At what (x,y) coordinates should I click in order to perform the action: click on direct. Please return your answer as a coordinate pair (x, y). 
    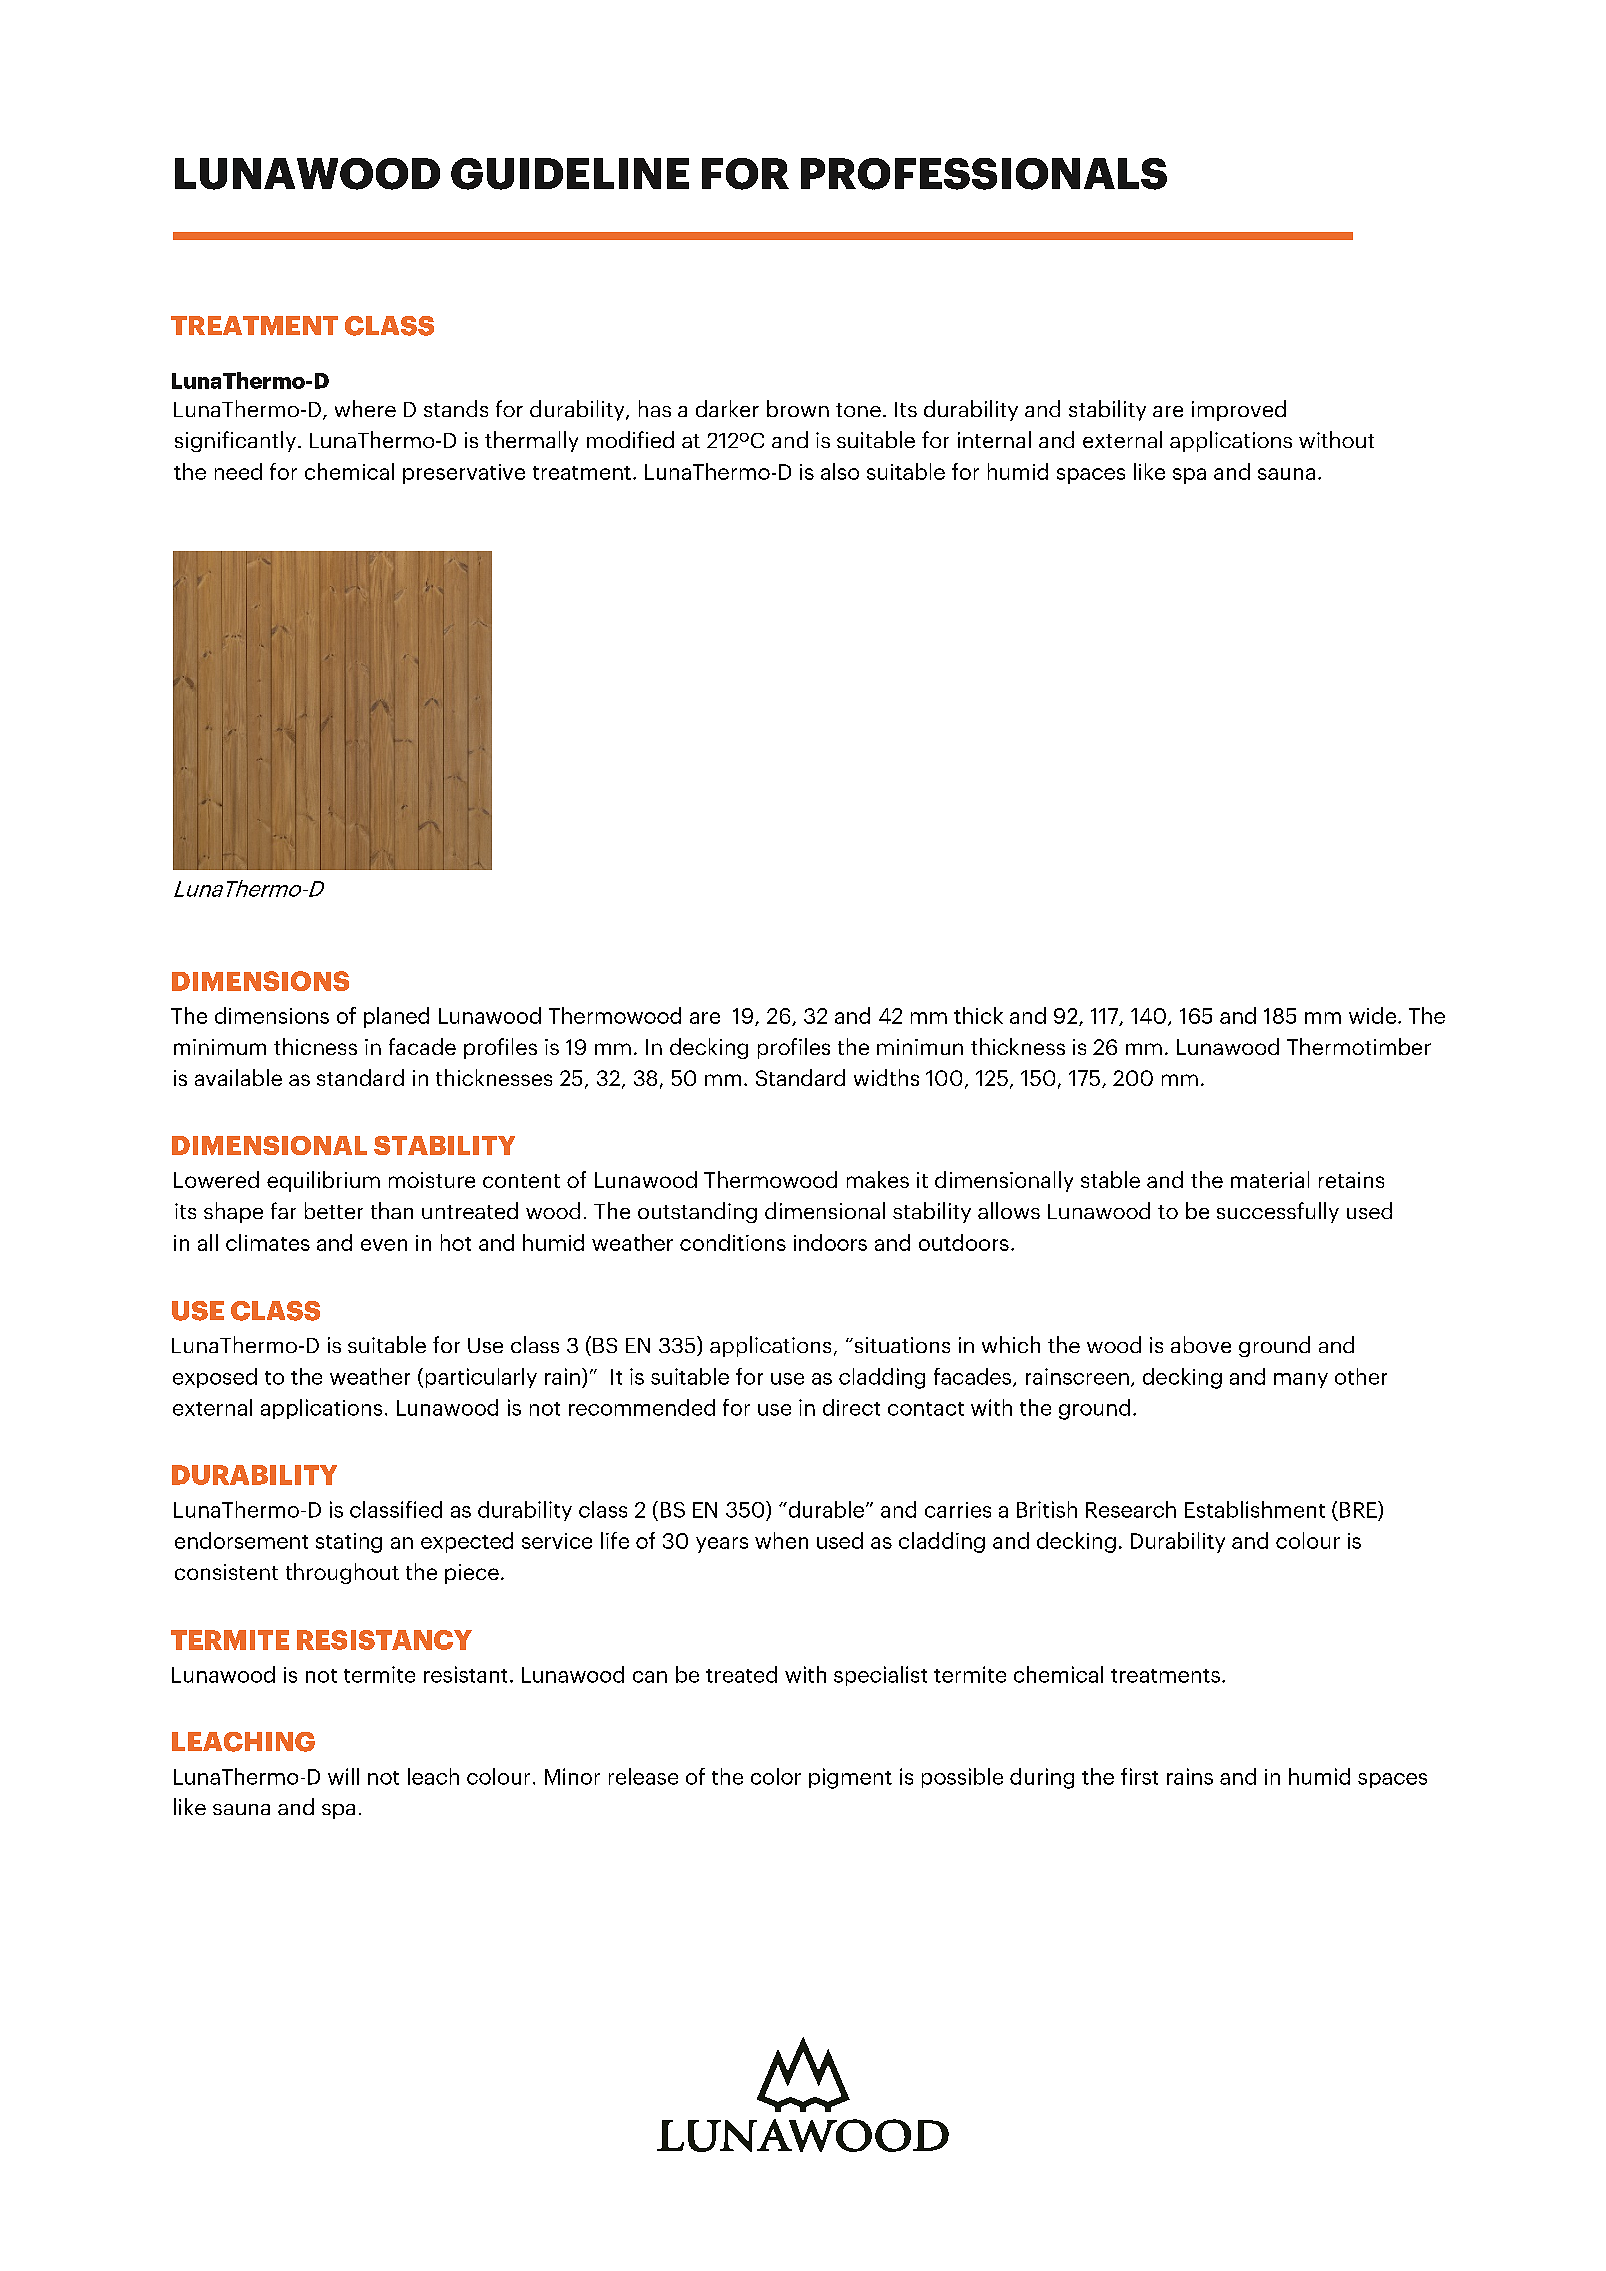
    Looking at the image, I should click on (851, 1407).
